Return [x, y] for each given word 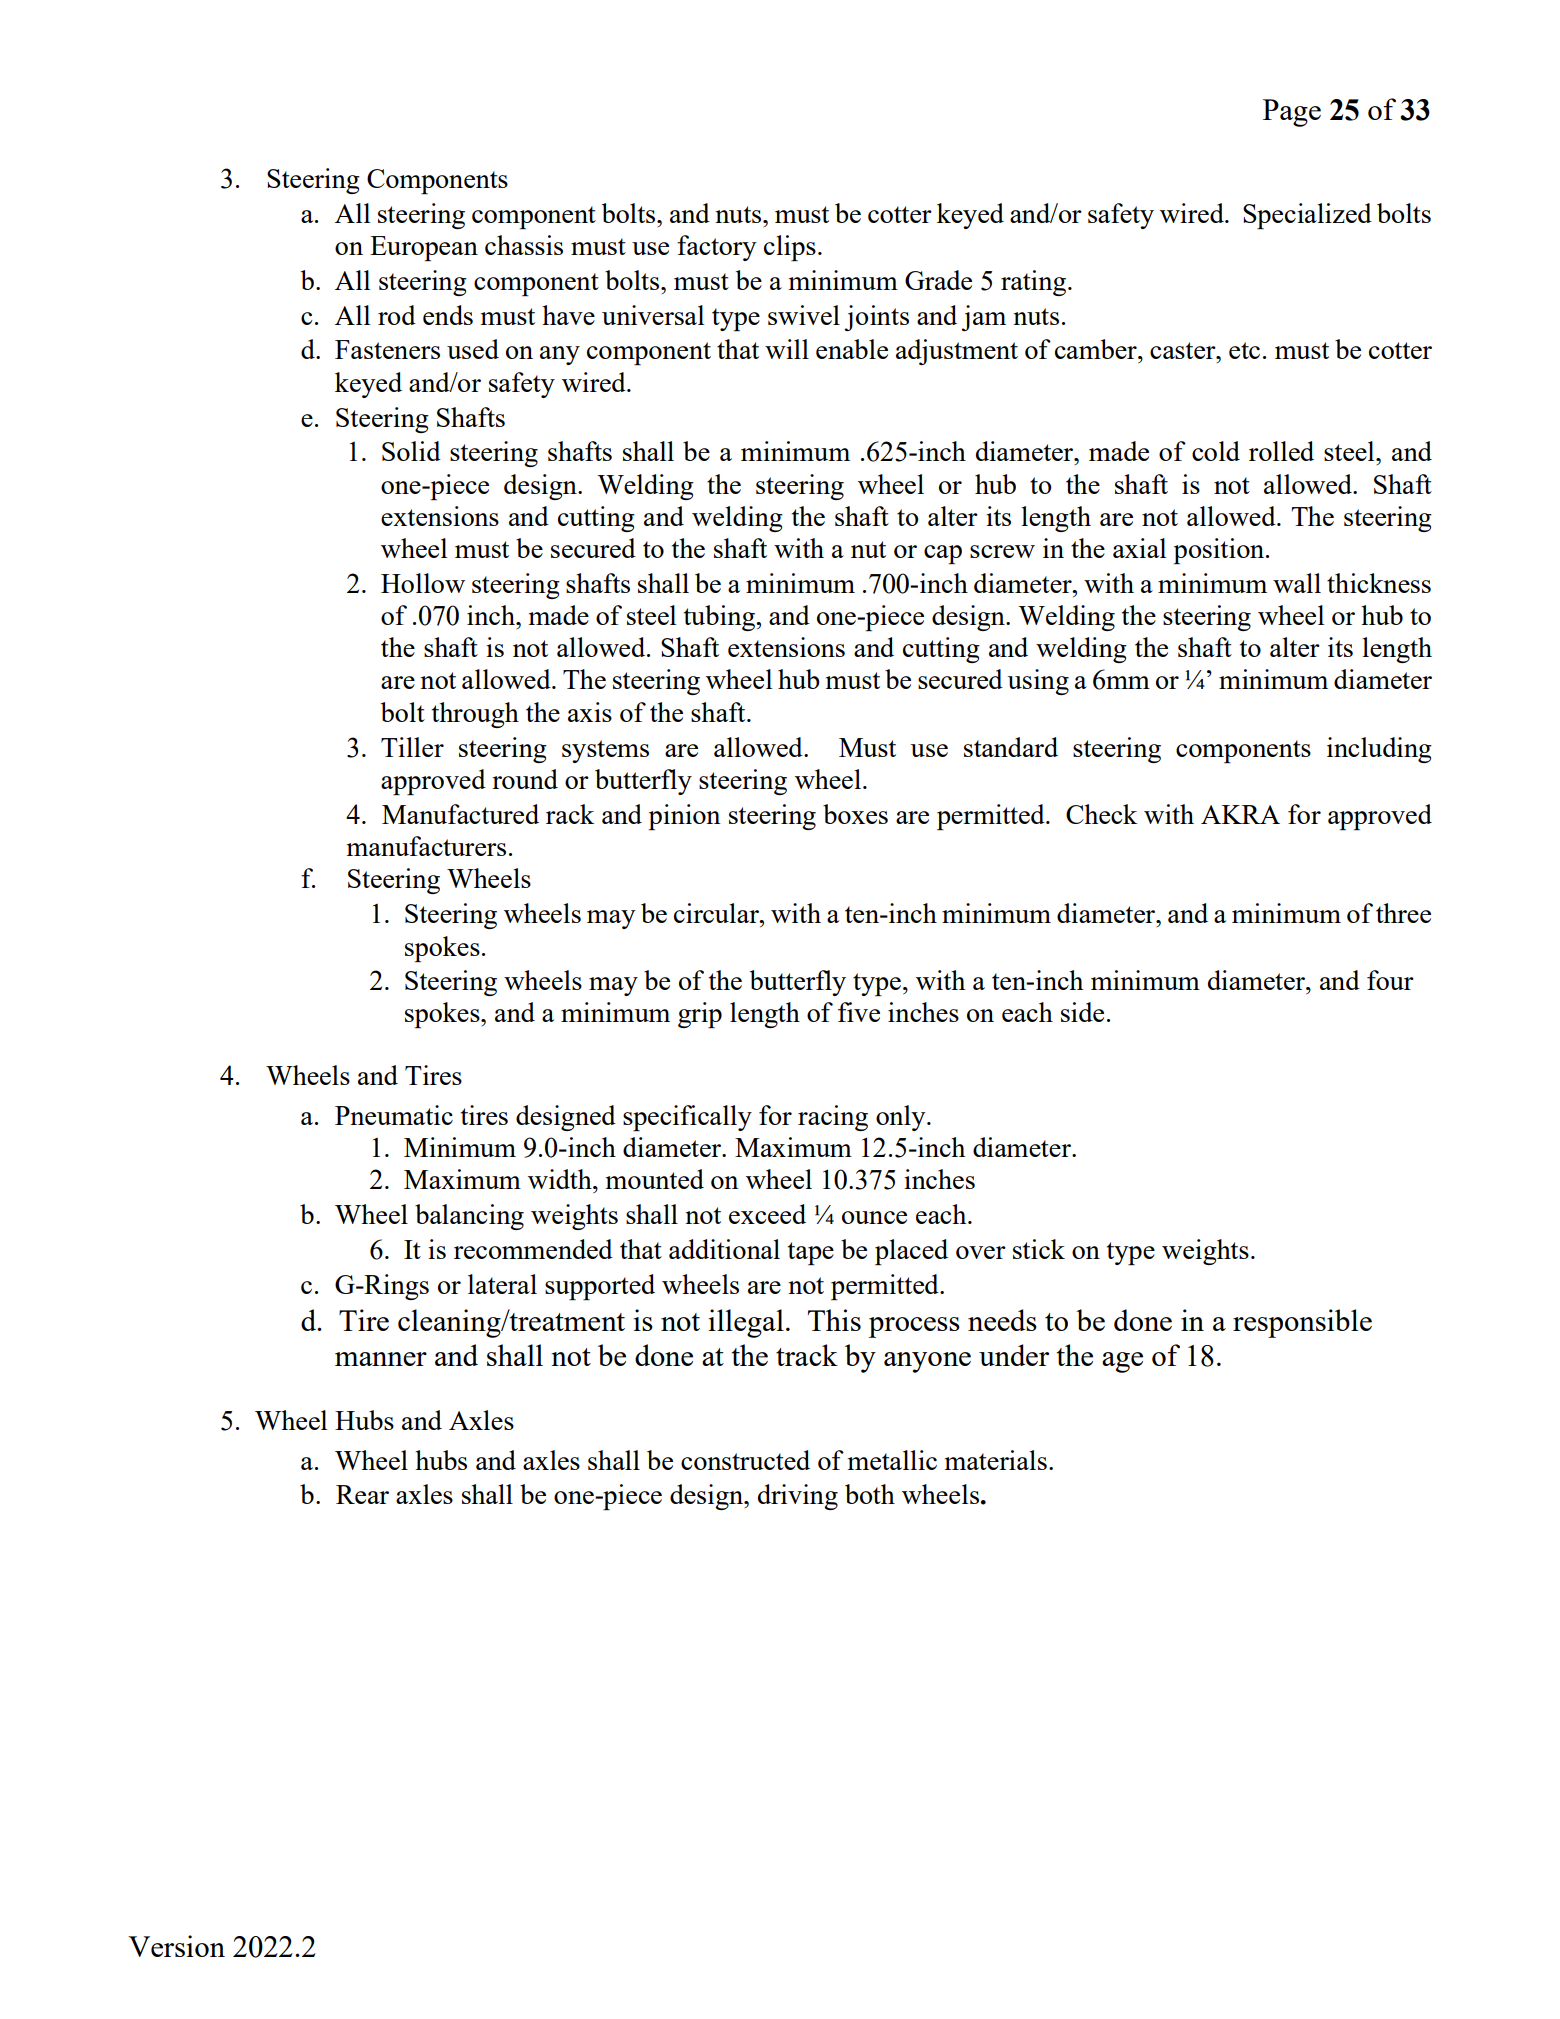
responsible [1302, 1323]
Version [176, 1946]
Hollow [423, 583]
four [1390, 980]
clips [790, 248]
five [859, 1012]
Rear [362, 1494]
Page [1292, 113]
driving [798, 1497]
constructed [745, 1460]
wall [1297, 583]
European [424, 248]
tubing [720, 618]
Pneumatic [394, 1115]
